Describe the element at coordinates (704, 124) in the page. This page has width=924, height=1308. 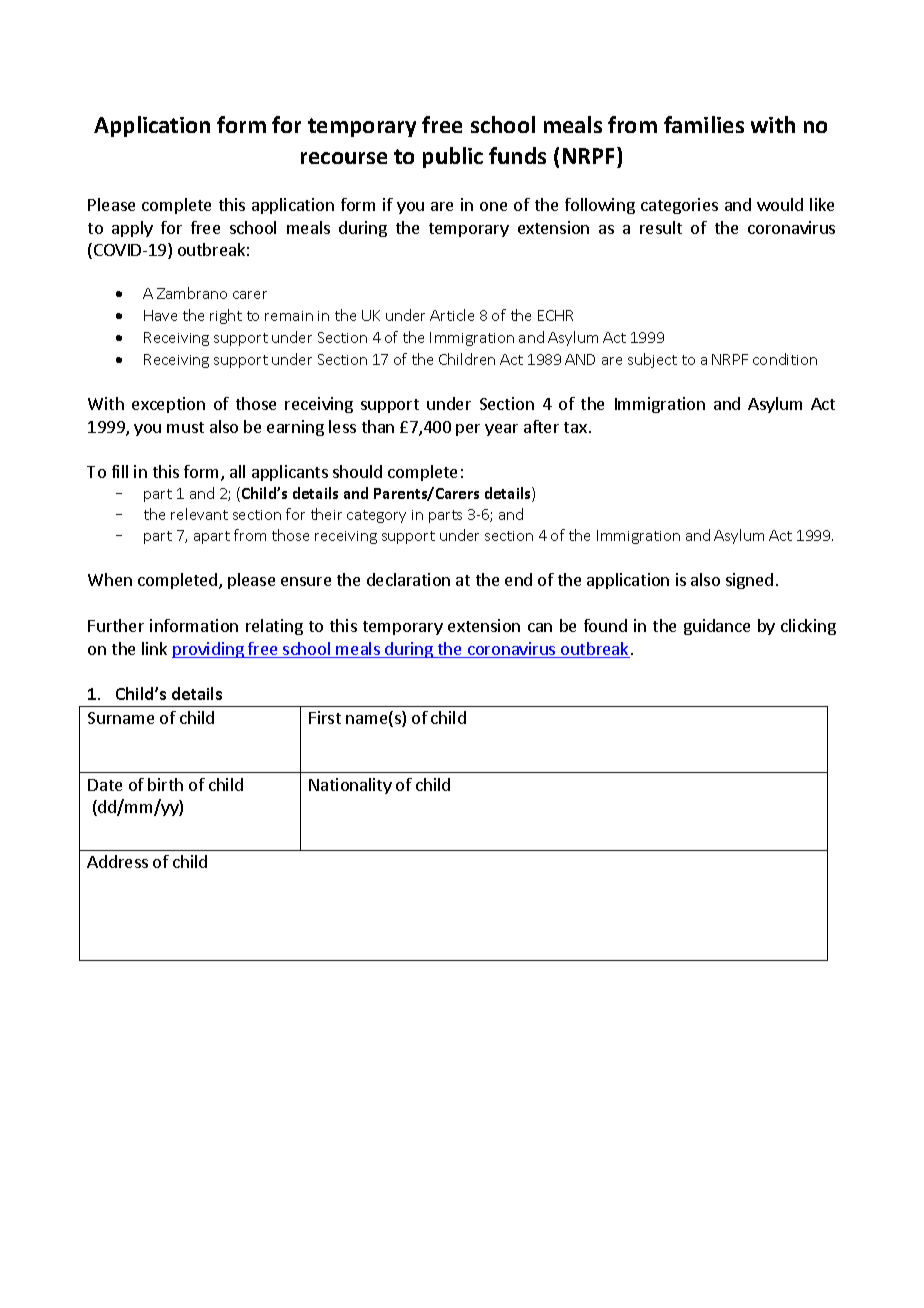
I see `families` at that location.
